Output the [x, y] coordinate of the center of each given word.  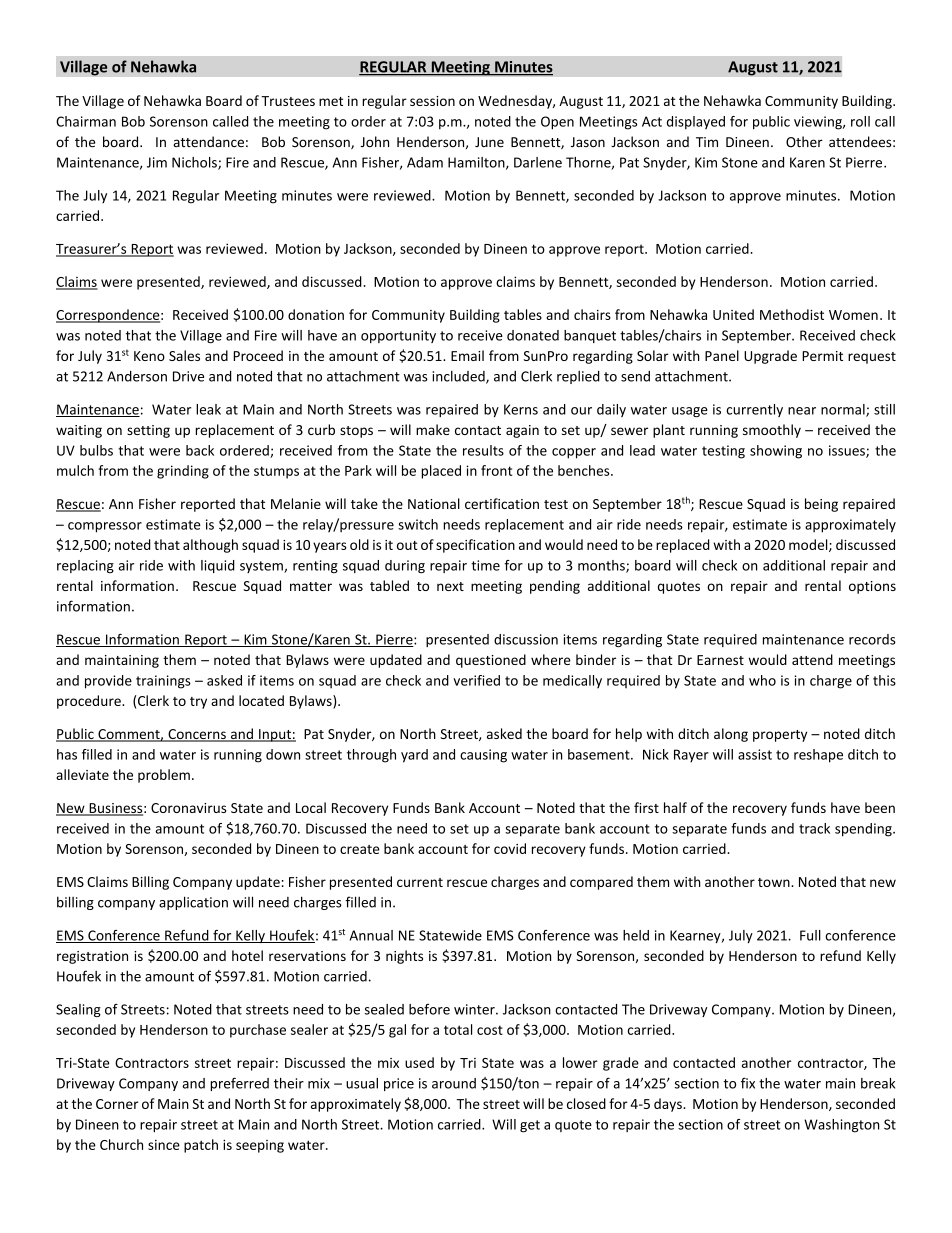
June [489, 142]
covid [510, 848]
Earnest [720, 660]
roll [860, 121]
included [459, 377]
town [775, 882]
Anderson [137, 376]
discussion [526, 639]
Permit [822, 356]
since [164, 1145]
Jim [157, 162]
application [193, 903]
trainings [163, 682]
